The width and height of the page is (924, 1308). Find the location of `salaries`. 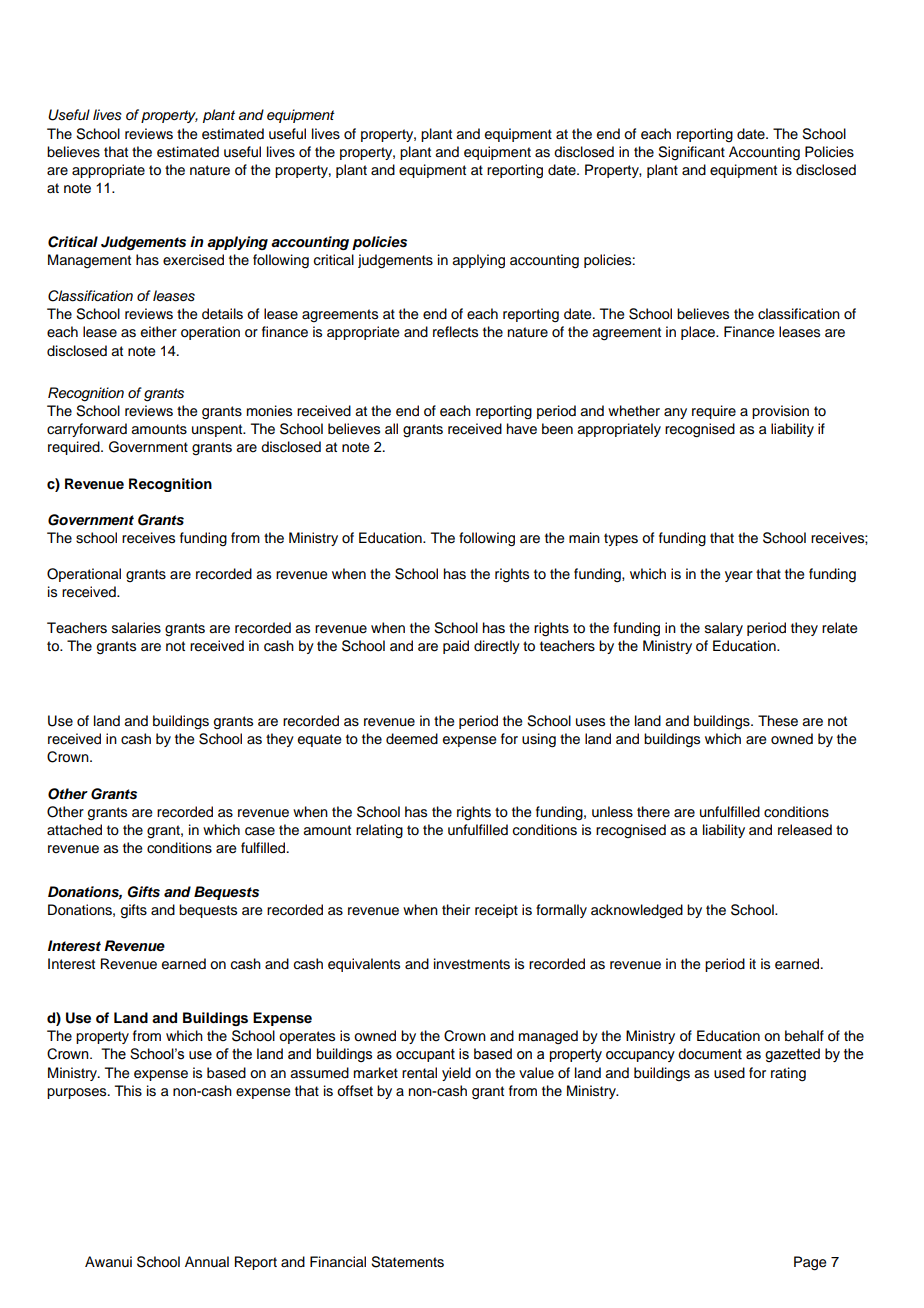

salaries is located at coordinates (136, 628).
